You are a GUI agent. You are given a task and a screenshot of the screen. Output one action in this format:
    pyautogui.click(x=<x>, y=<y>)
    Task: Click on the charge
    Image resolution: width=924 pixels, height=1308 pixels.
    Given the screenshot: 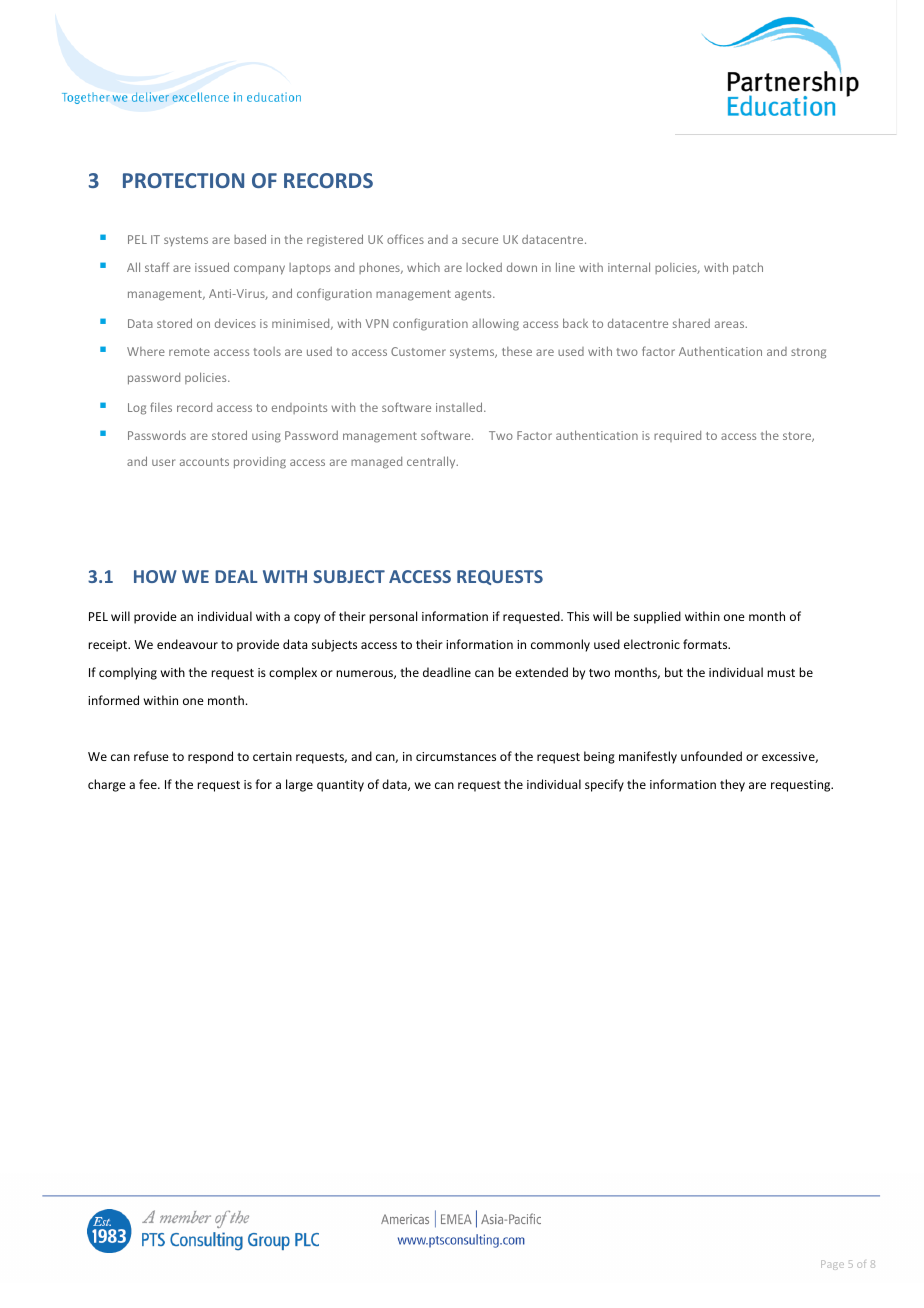 What is the action you would take?
    pyautogui.click(x=107, y=785)
